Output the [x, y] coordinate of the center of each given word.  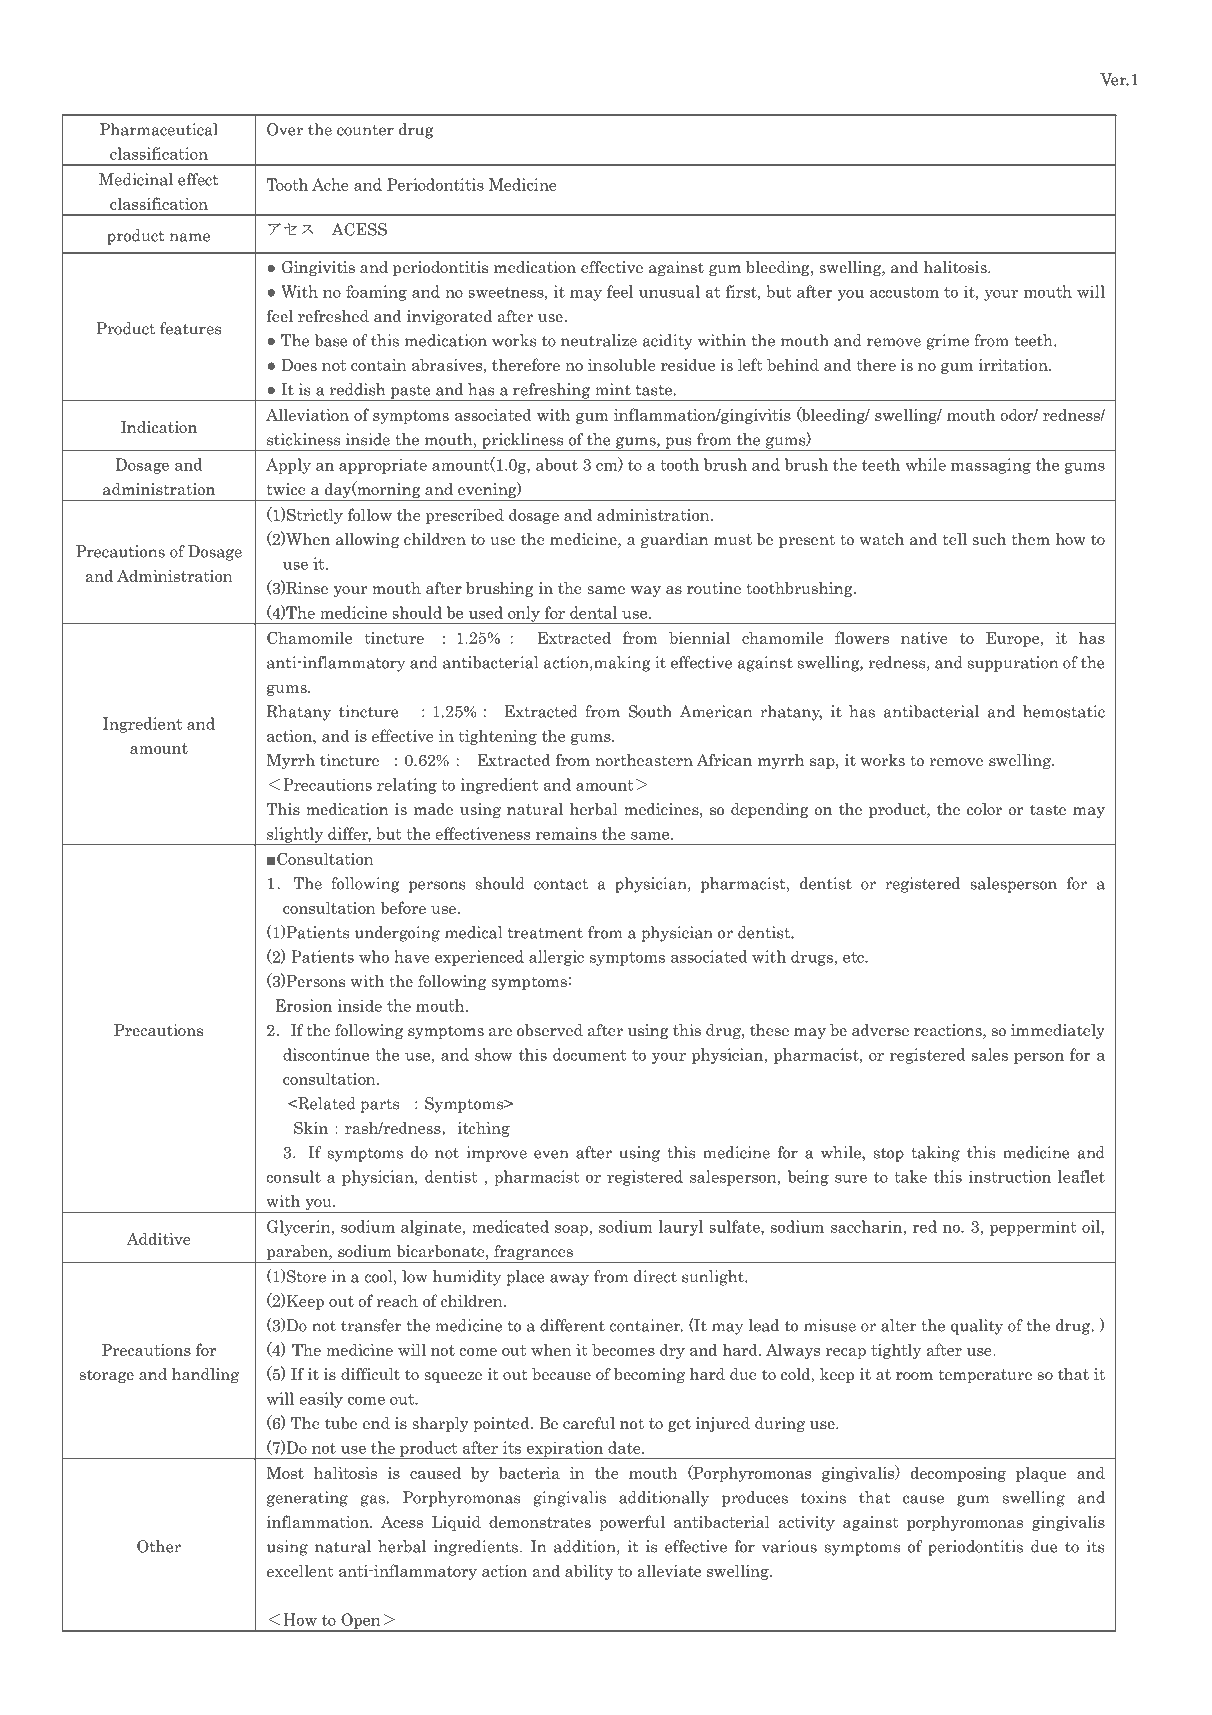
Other [159, 1546]
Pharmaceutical [159, 129]
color [984, 809]
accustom [904, 292]
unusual [669, 291]
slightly [295, 836]
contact [561, 884]
